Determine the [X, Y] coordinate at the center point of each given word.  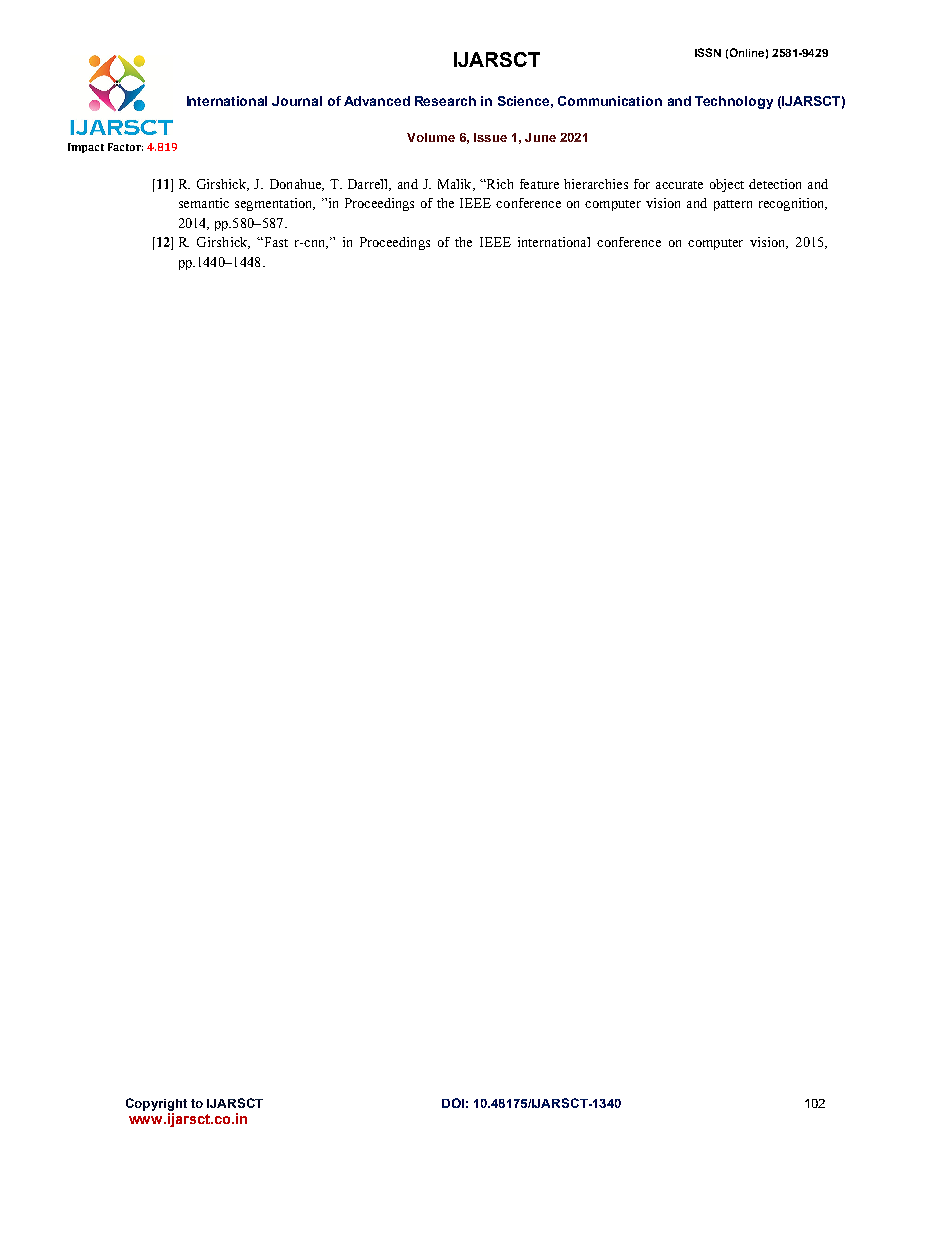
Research [445, 101]
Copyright [156, 1104]
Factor [125, 147]
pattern [733, 205]
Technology [734, 102]
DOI [453, 1103]
